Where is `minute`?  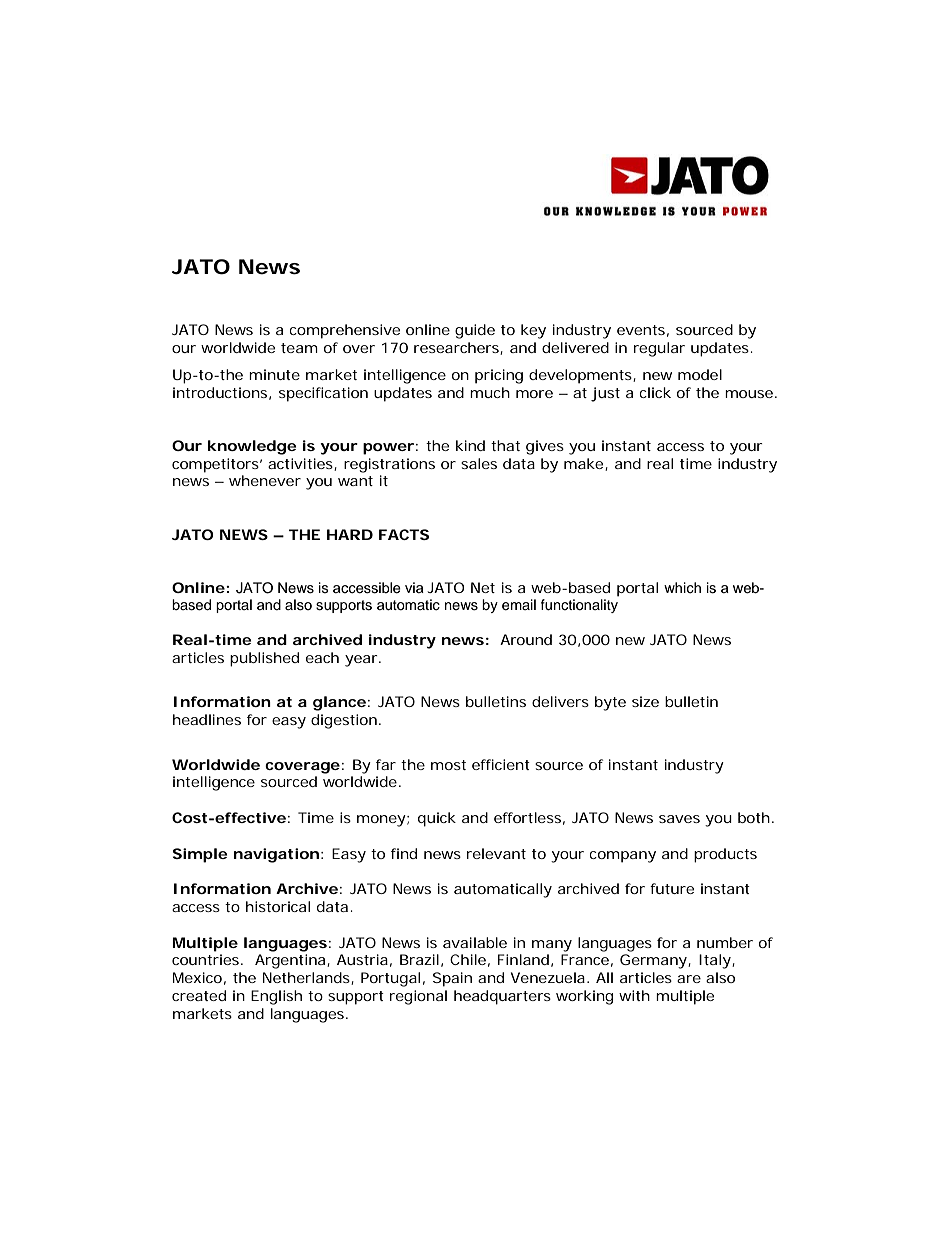 minute is located at coordinates (274, 374).
